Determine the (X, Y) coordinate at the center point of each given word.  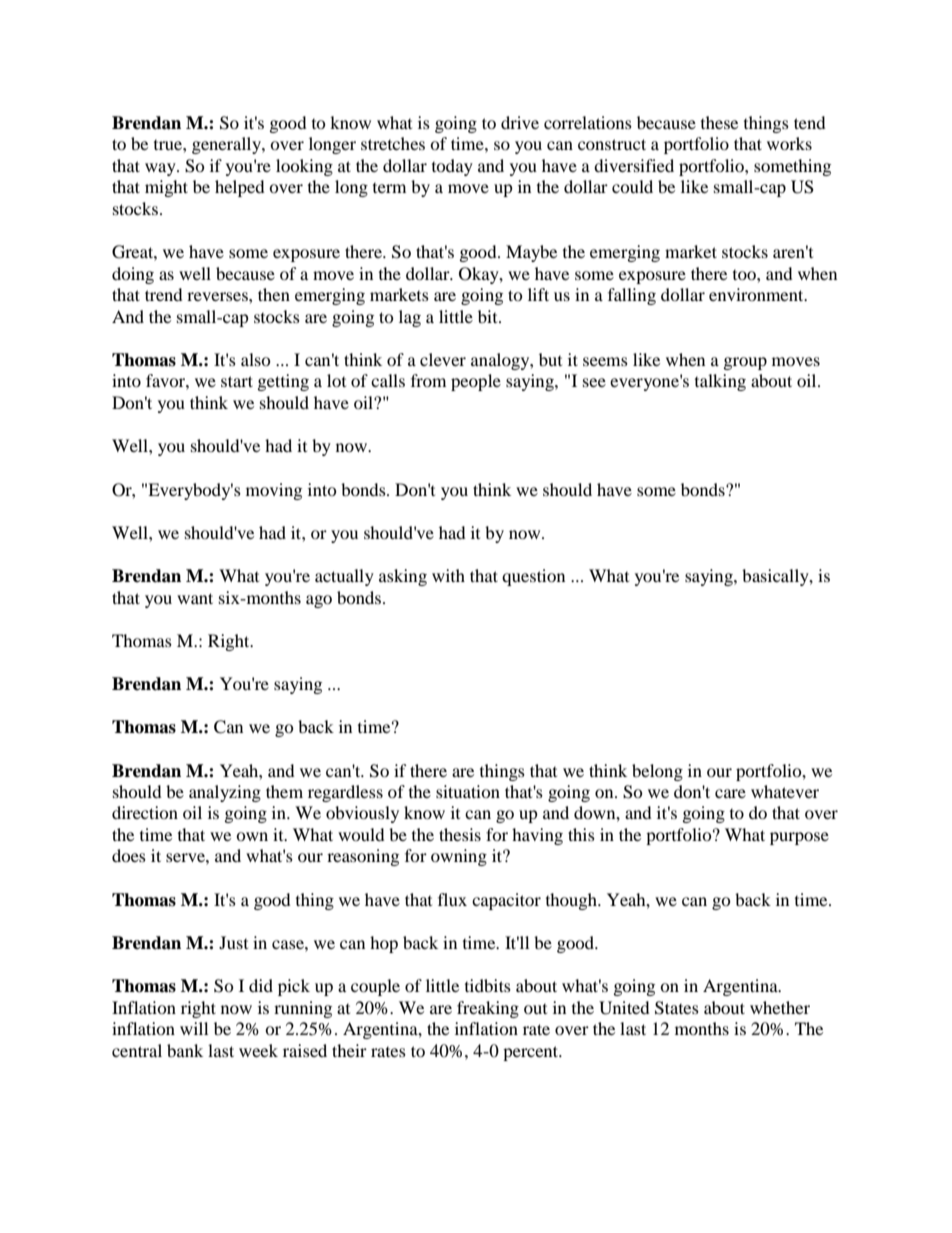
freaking (488, 1009)
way (161, 169)
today (452, 167)
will (194, 1028)
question (533, 577)
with (448, 575)
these (719, 122)
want (195, 598)
